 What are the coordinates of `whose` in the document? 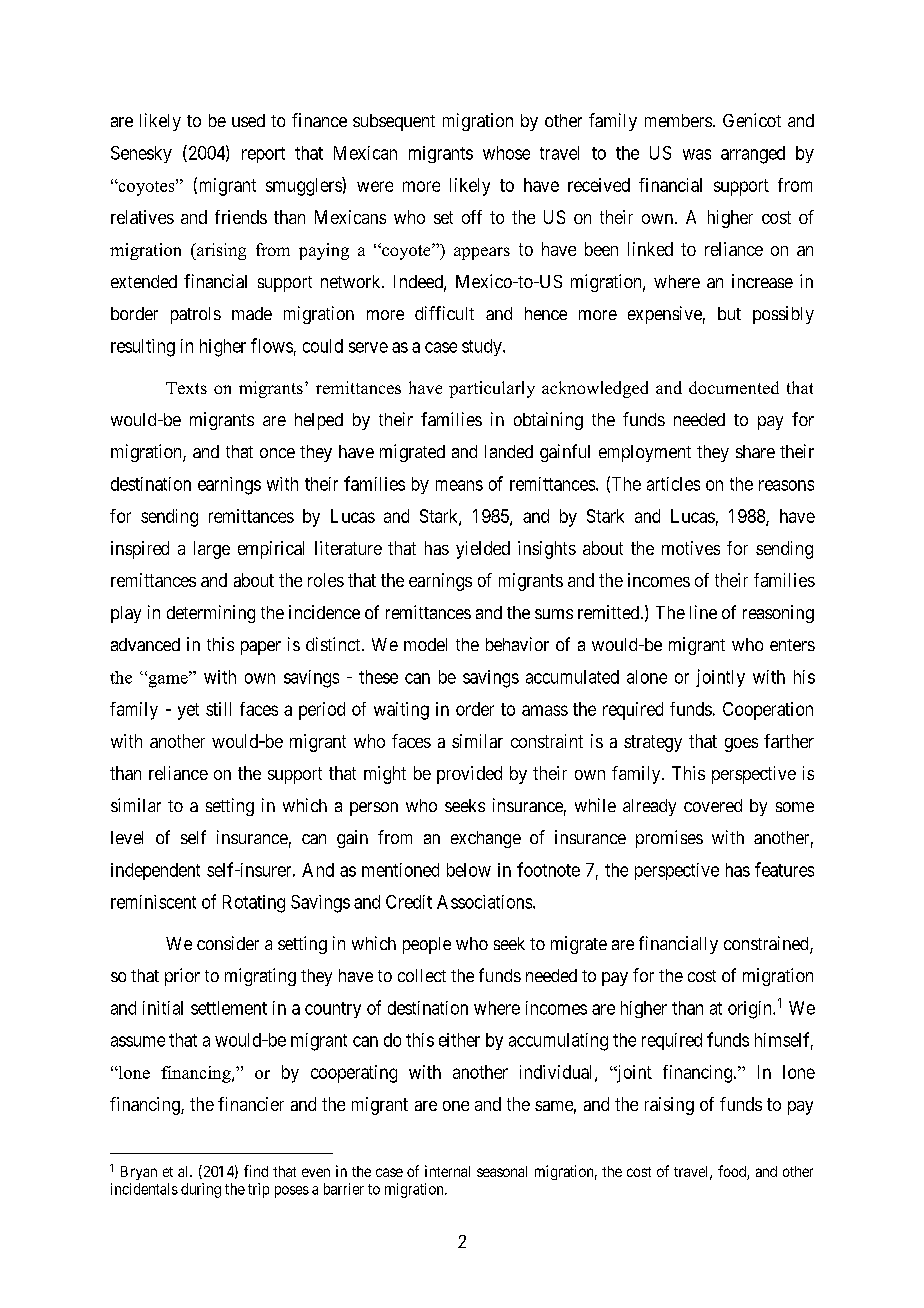 It's located at (506, 153).
